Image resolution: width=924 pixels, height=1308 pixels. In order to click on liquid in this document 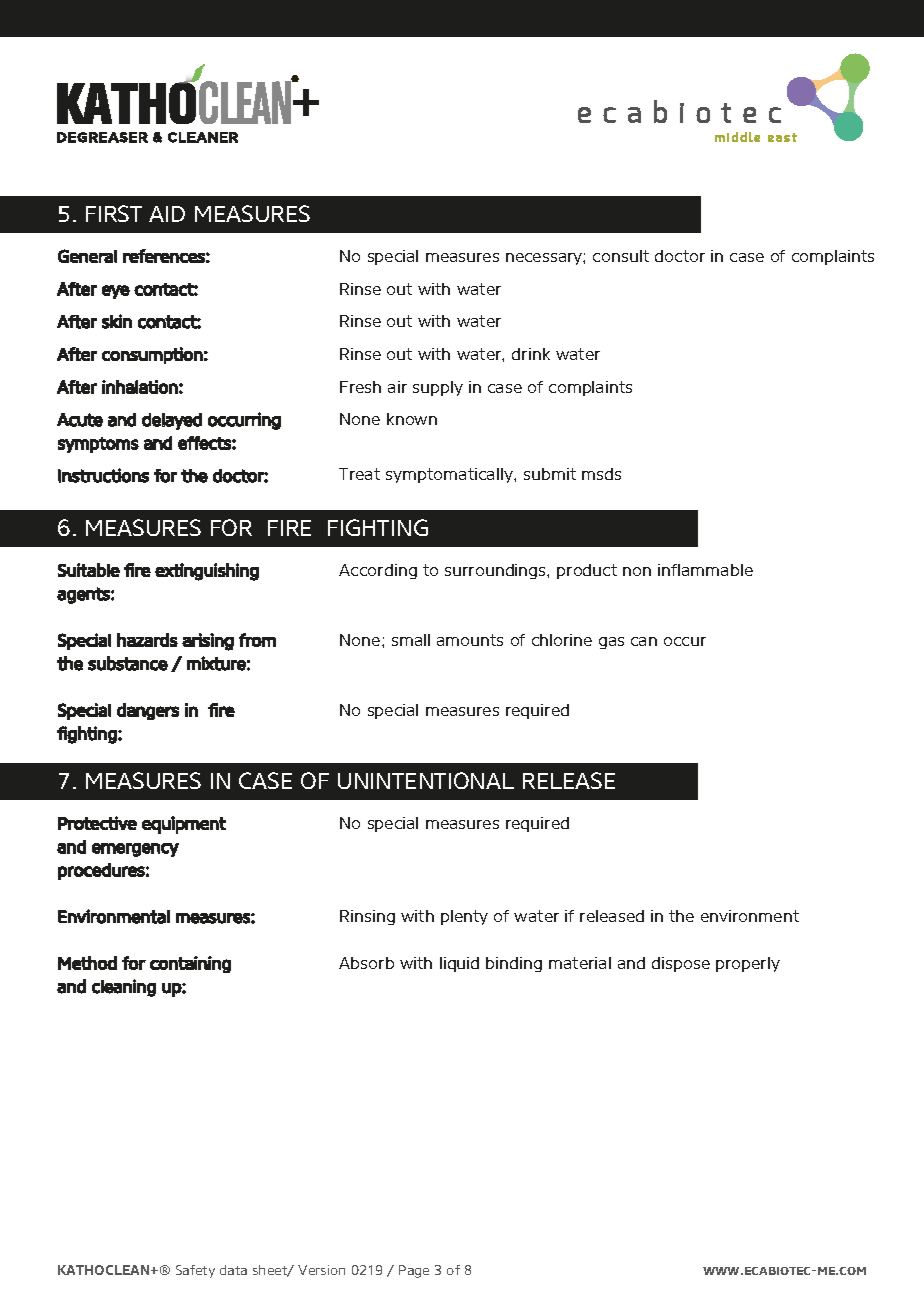, I will do `click(459, 964)`.
